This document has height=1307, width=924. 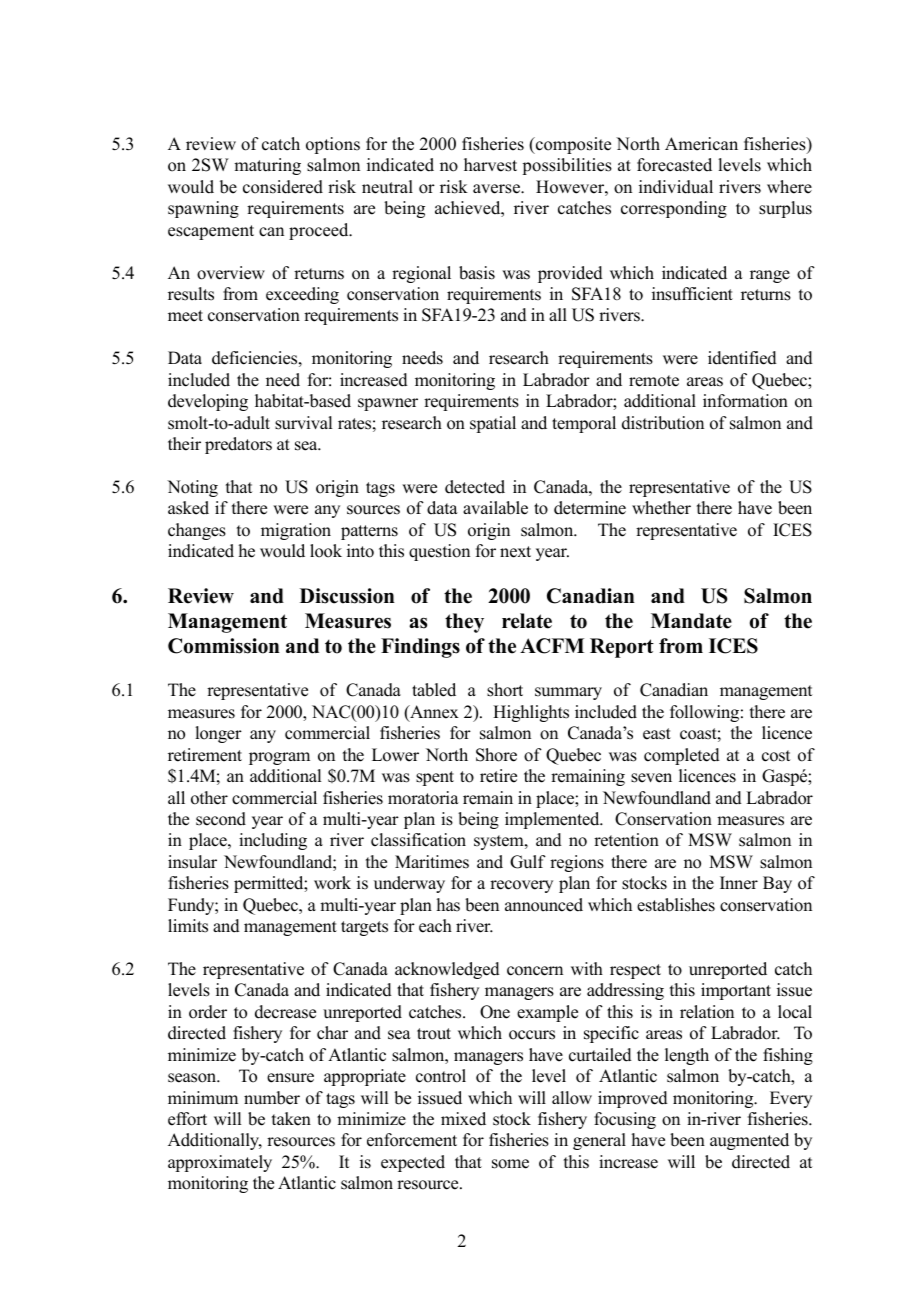 I want to click on information, so click(x=745, y=401).
